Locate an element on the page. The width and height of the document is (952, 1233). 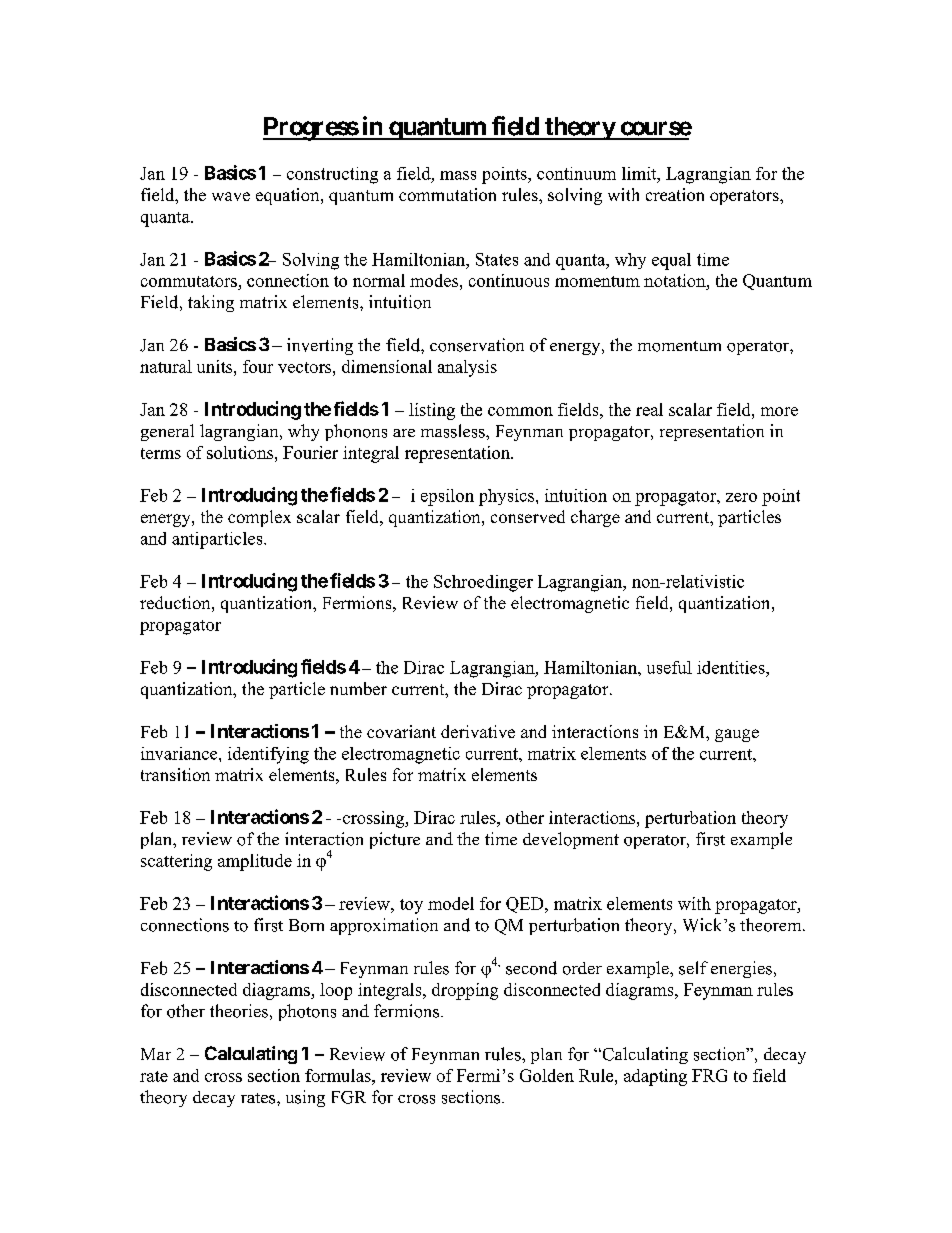
complex is located at coordinates (259, 518).
